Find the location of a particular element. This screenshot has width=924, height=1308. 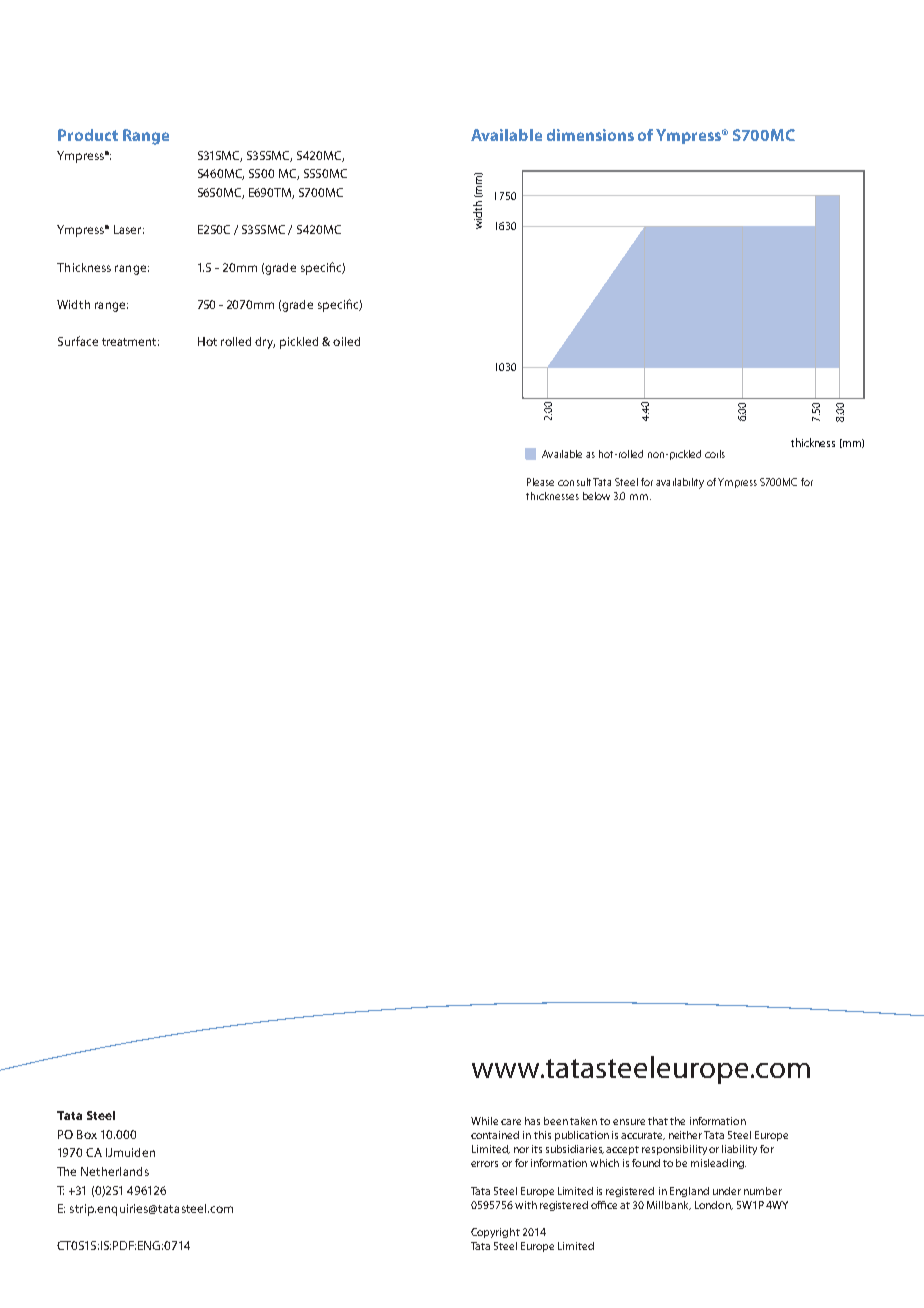

treatment is located at coordinates (130, 342).
